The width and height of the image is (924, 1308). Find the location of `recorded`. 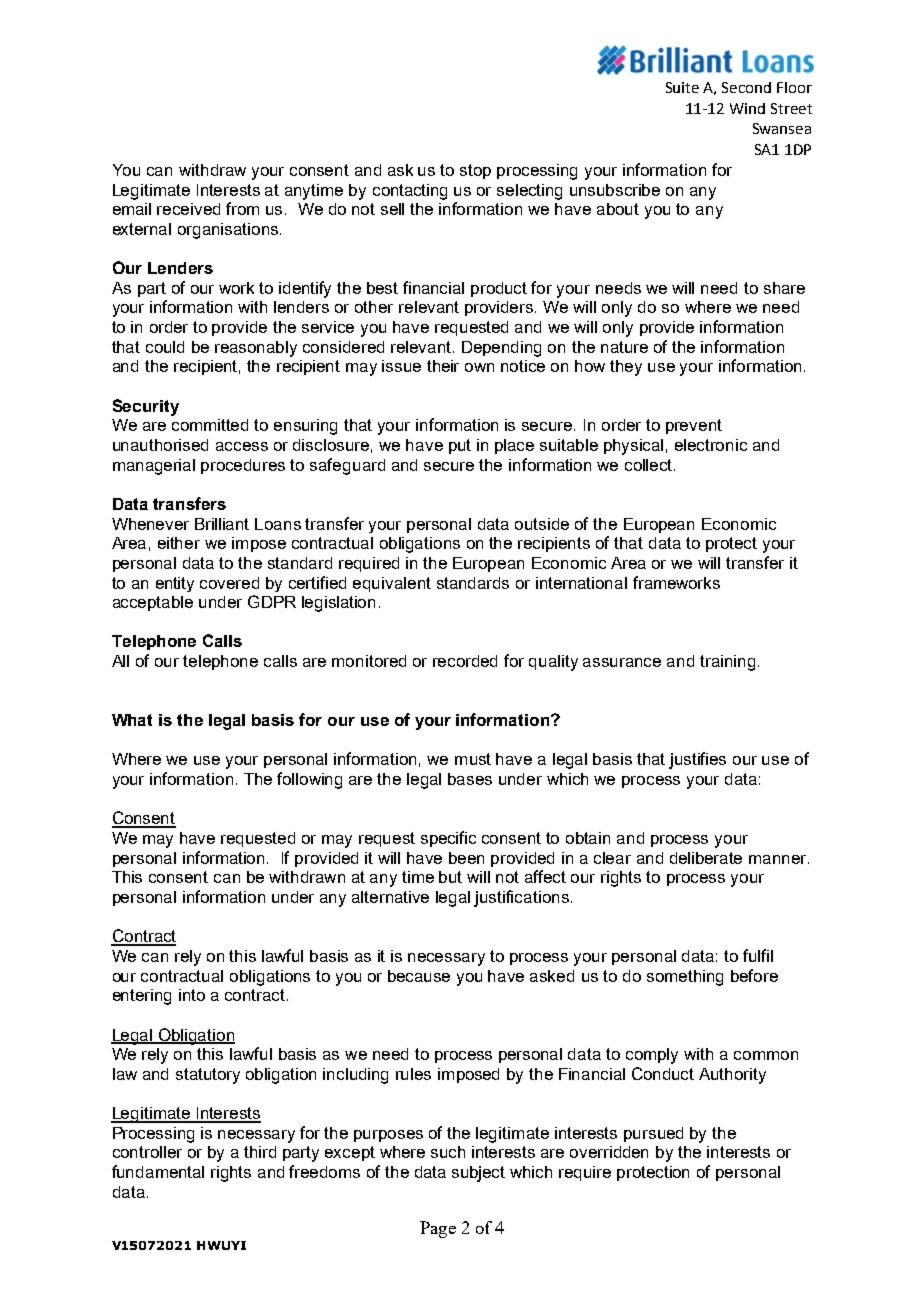

recorded is located at coordinates (465, 661).
